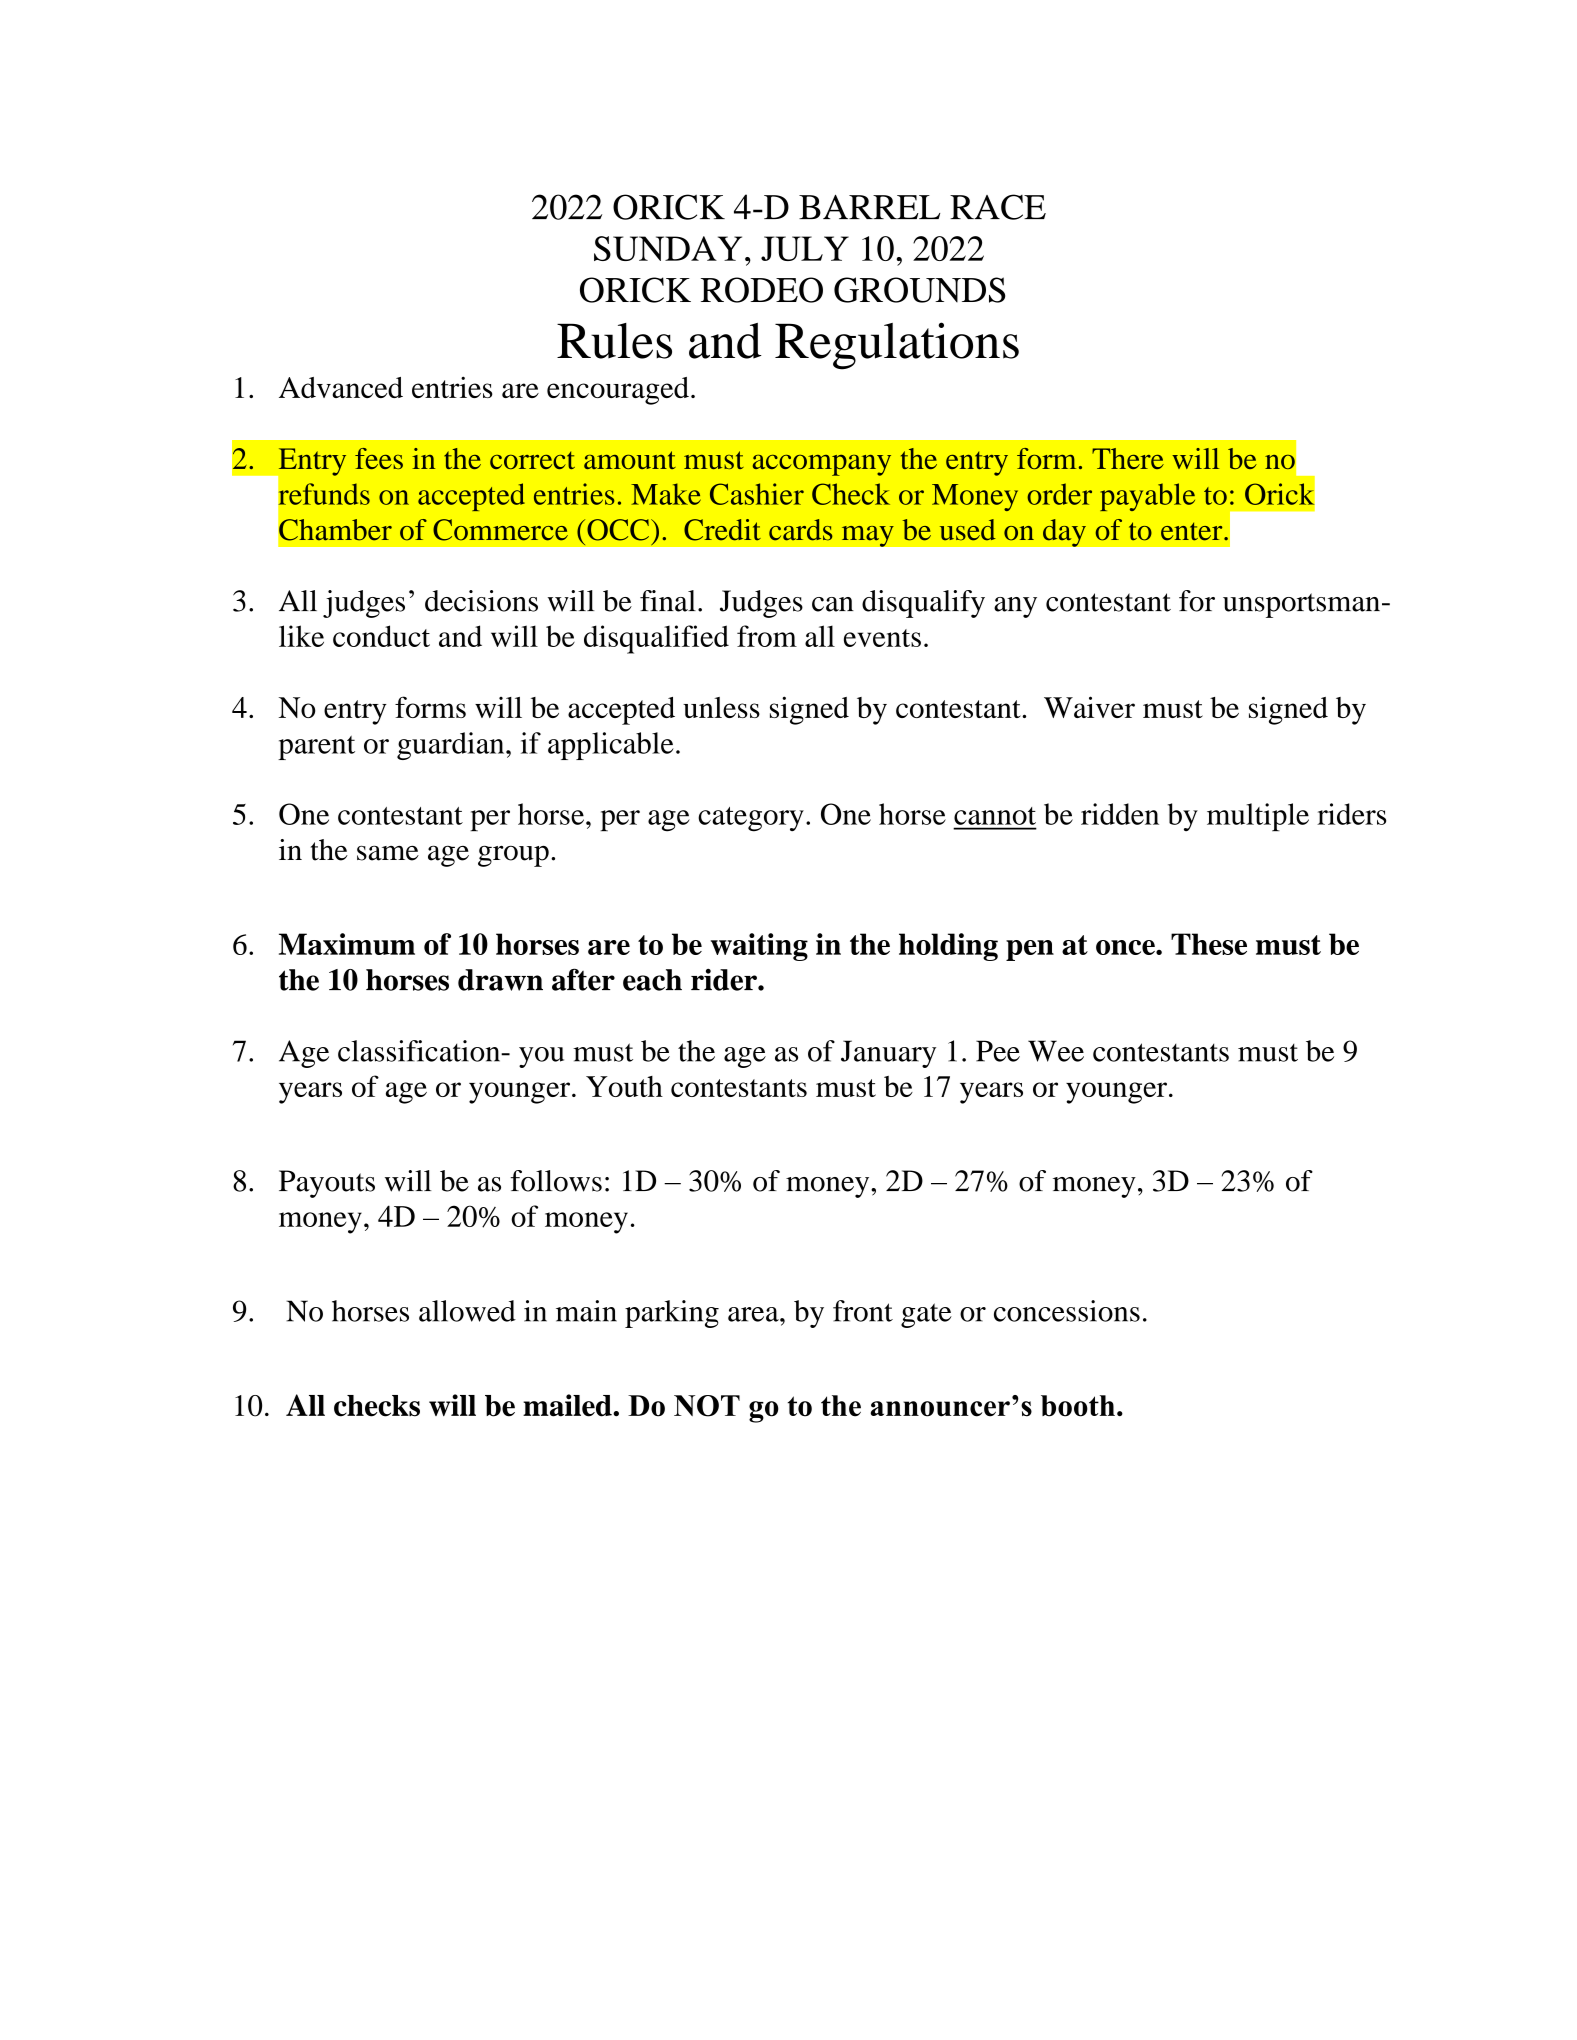  I want to click on payable, so click(1147, 497).
